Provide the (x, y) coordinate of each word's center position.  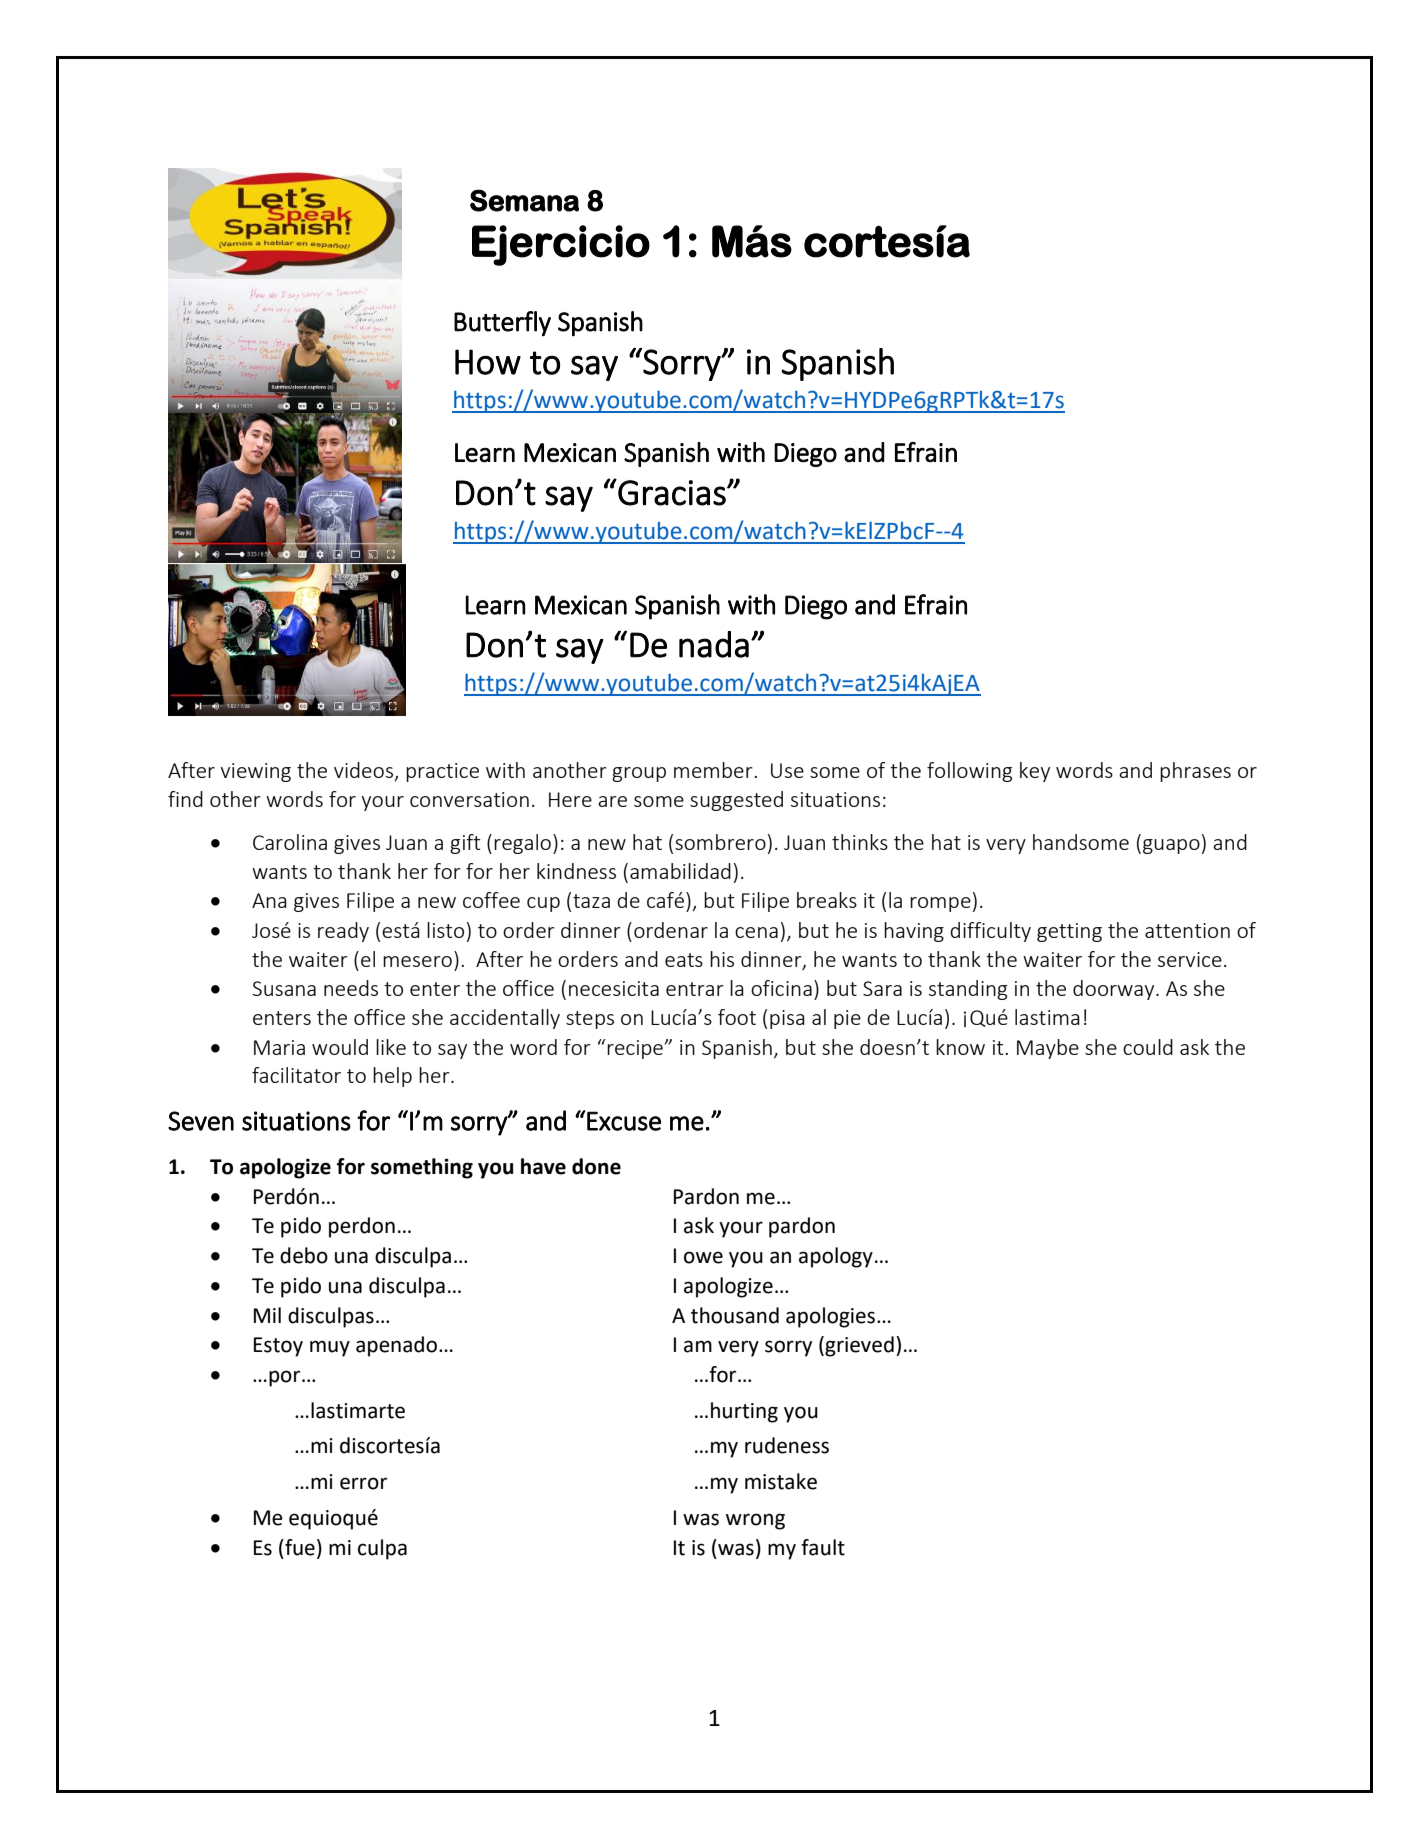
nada (714, 644)
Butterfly (502, 323)
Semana (524, 200)
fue (299, 1547)
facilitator (296, 1075)
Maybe (1048, 1049)
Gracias (672, 492)
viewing (255, 772)
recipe (634, 1049)
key (1035, 772)
